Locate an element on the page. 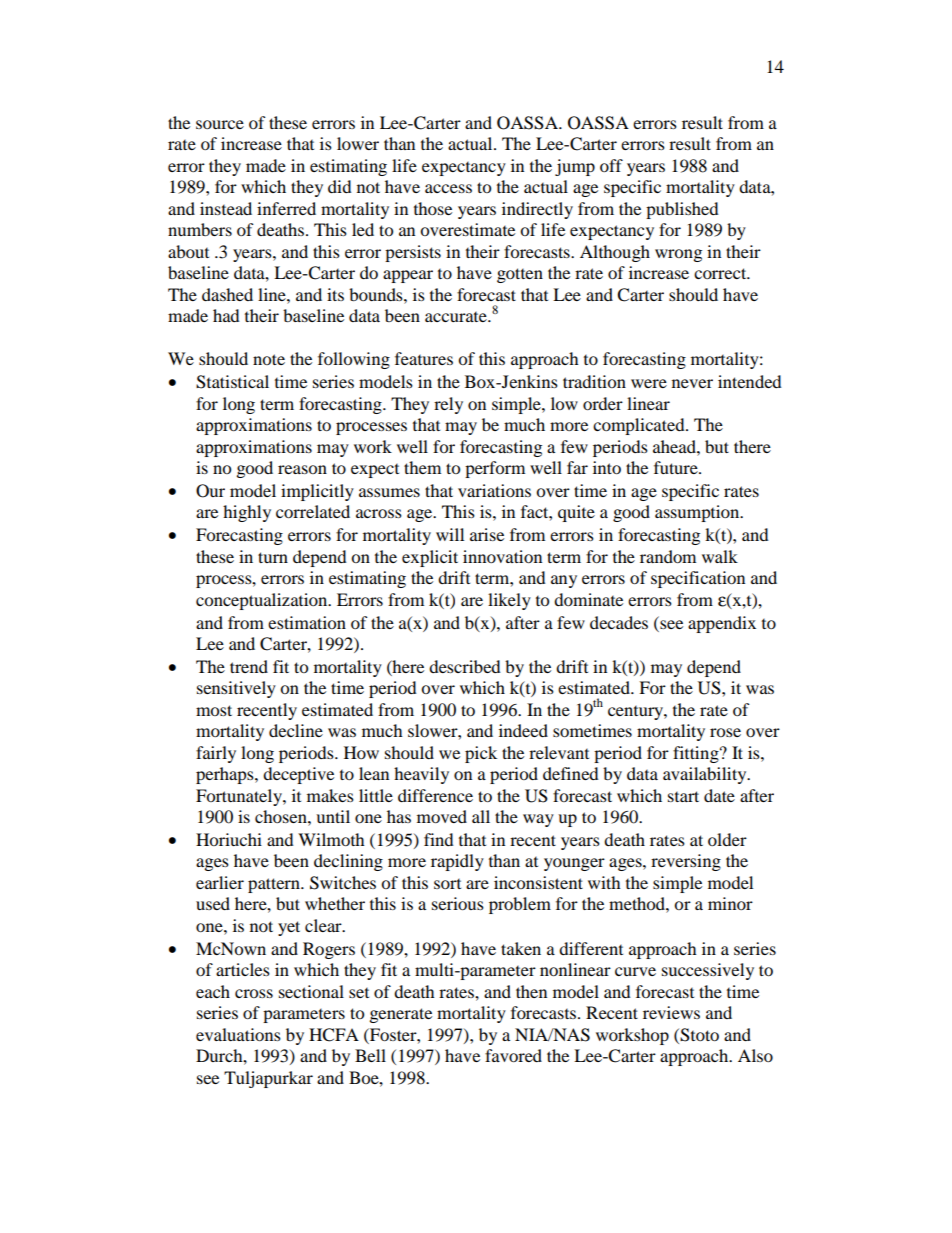 The height and width of the document is (1233, 952). source is located at coordinates (220, 124).
